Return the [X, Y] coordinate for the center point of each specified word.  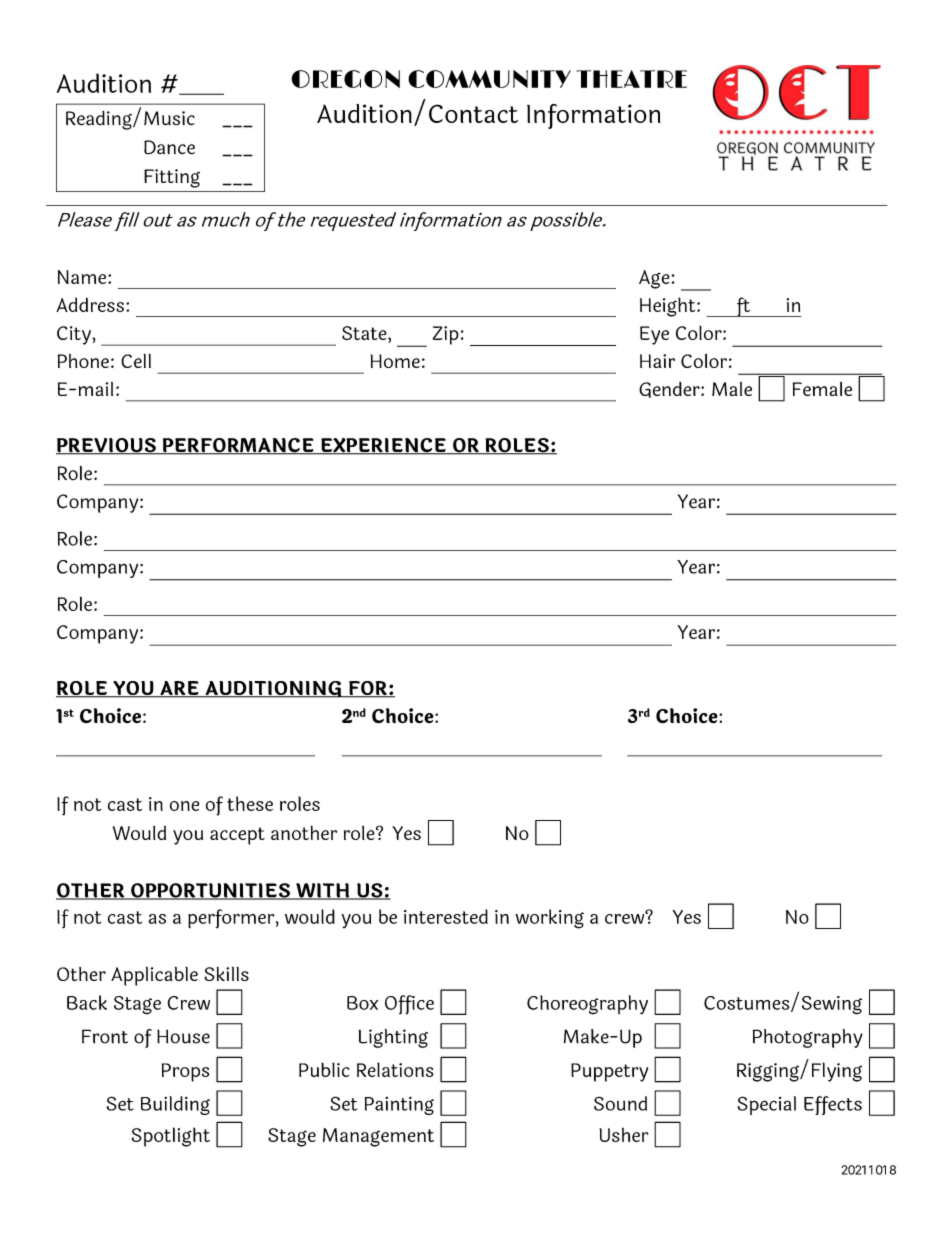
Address [90, 304]
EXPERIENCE [383, 446]
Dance [169, 147]
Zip [446, 335]
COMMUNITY [489, 79]
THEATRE [632, 79]
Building [175, 1105]
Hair [657, 361]
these [250, 803]
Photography [808, 1038]
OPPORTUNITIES [210, 891]
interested [446, 916]
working [549, 919]
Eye [654, 335]
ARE [179, 689]
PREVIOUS [107, 446]
